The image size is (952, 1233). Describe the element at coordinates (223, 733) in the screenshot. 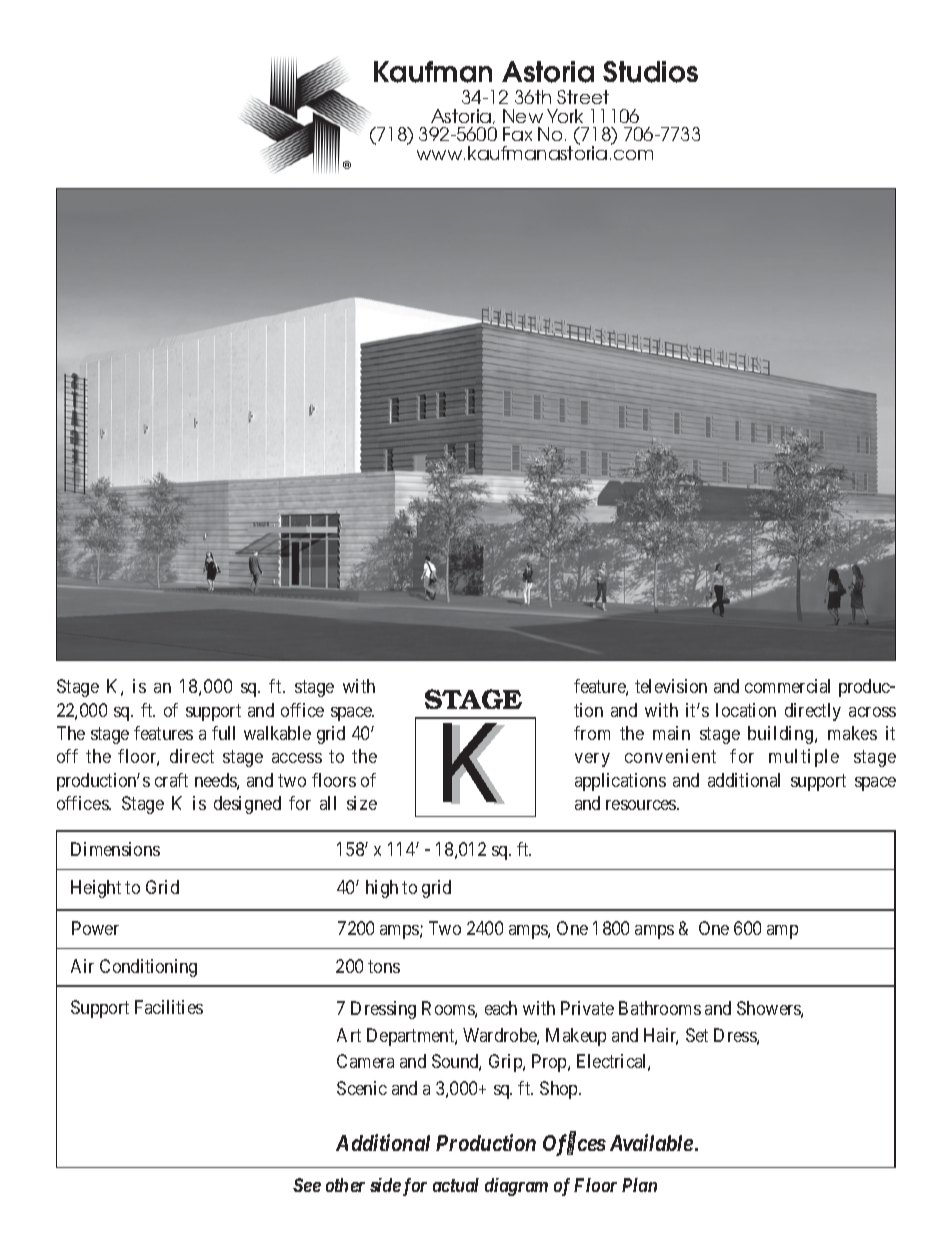

I see `full` at that location.
